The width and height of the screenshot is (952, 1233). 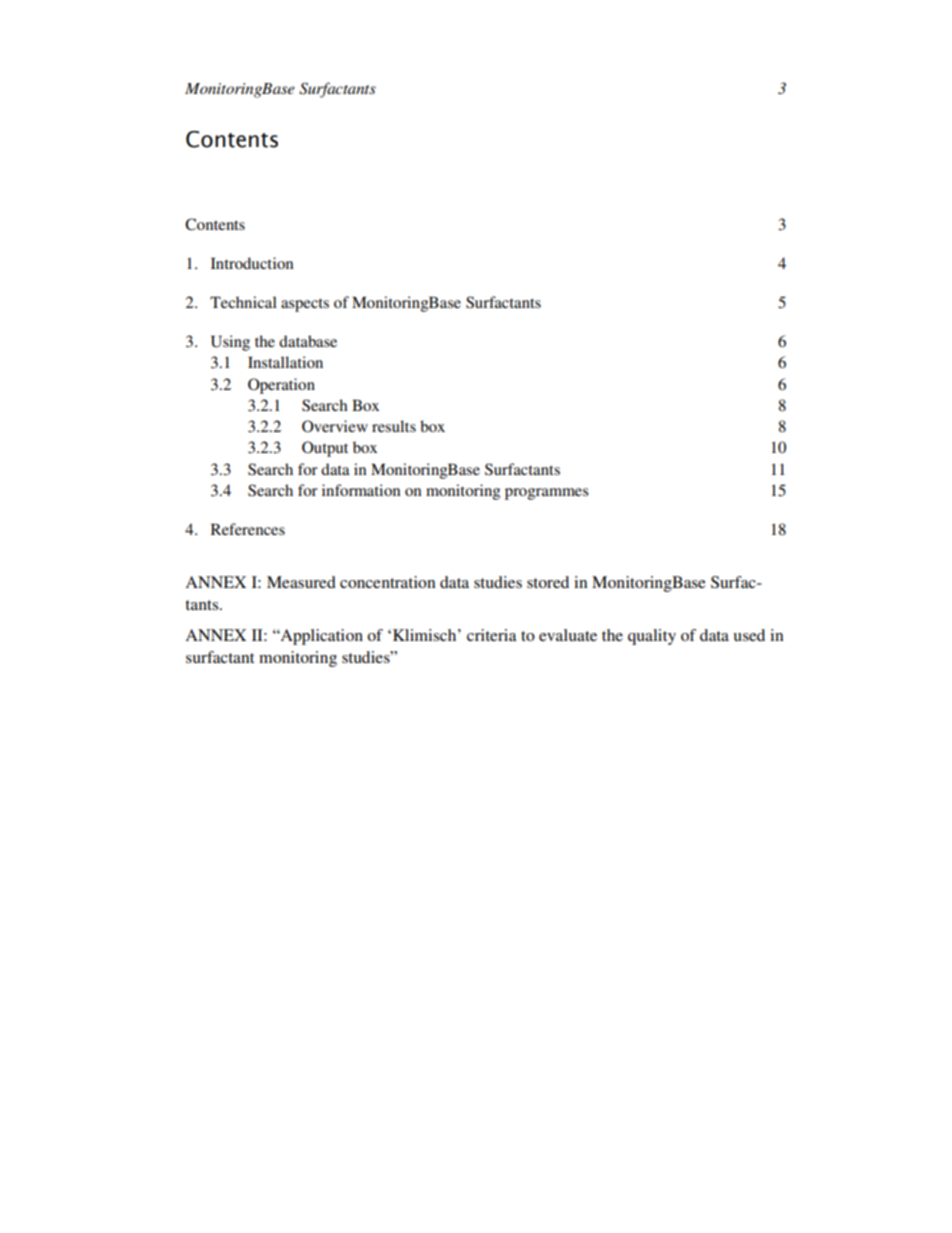 I want to click on aspects, so click(x=305, y=305).
